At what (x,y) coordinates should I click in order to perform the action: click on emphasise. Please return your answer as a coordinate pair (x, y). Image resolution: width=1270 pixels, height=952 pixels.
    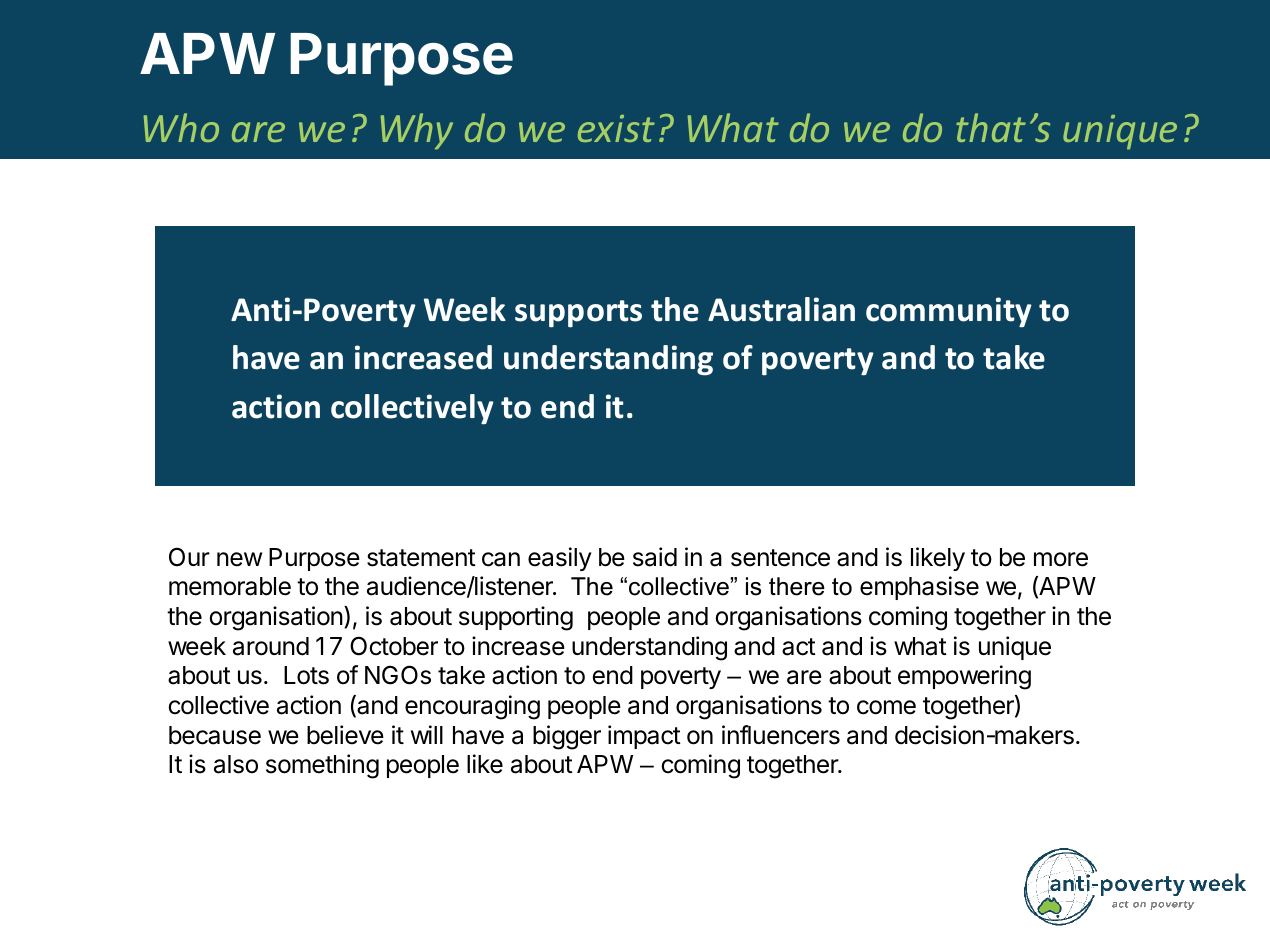
    Looking at the image, I should click on (919, 588).
